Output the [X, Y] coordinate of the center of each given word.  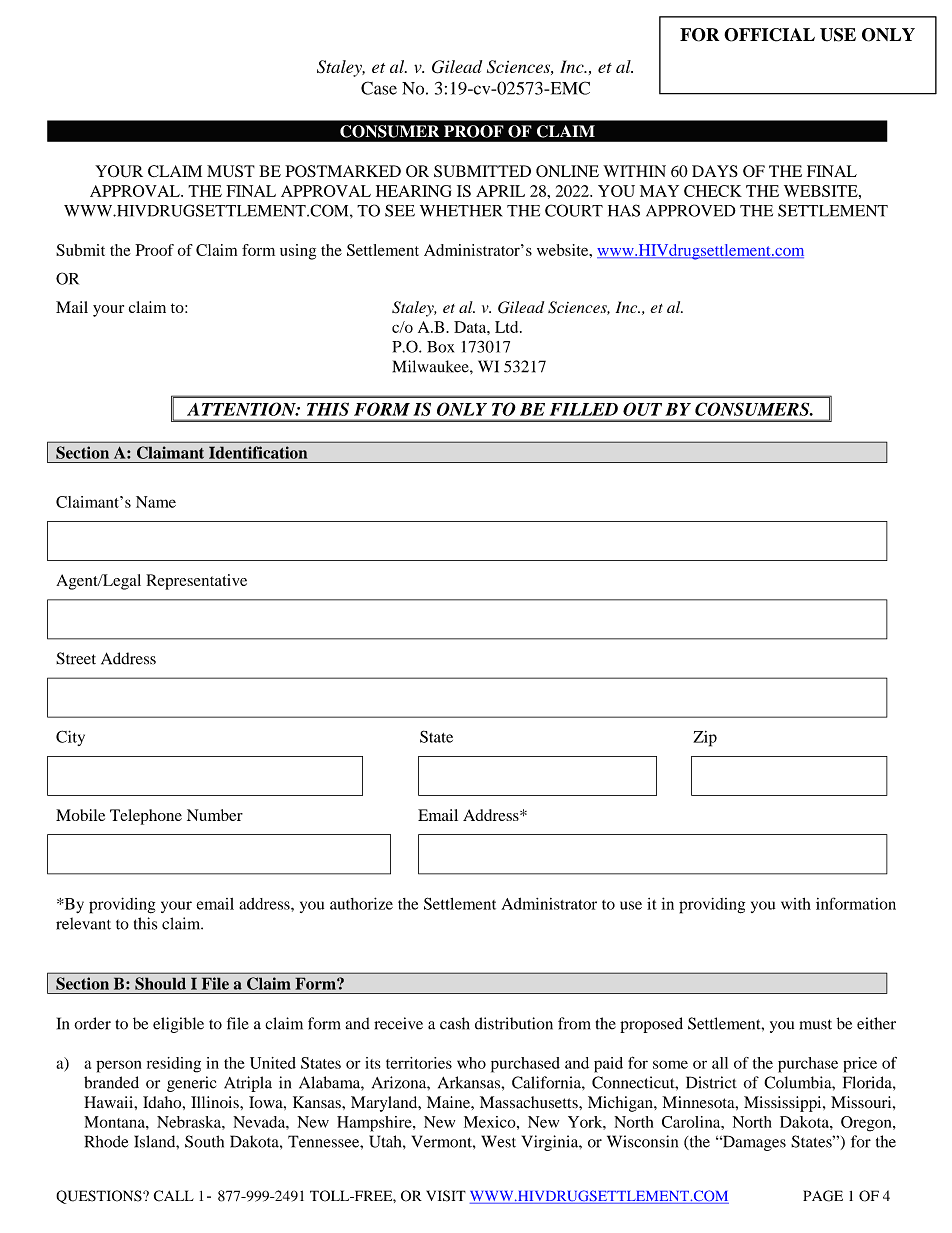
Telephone [146, 817]
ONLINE [567, 171]
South [204, 1141]
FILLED [584, 409]
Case [379, 88]
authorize [361, 903]
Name [156, 502]
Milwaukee [432, 366]
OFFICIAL [769, 35]
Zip [705, 739]
